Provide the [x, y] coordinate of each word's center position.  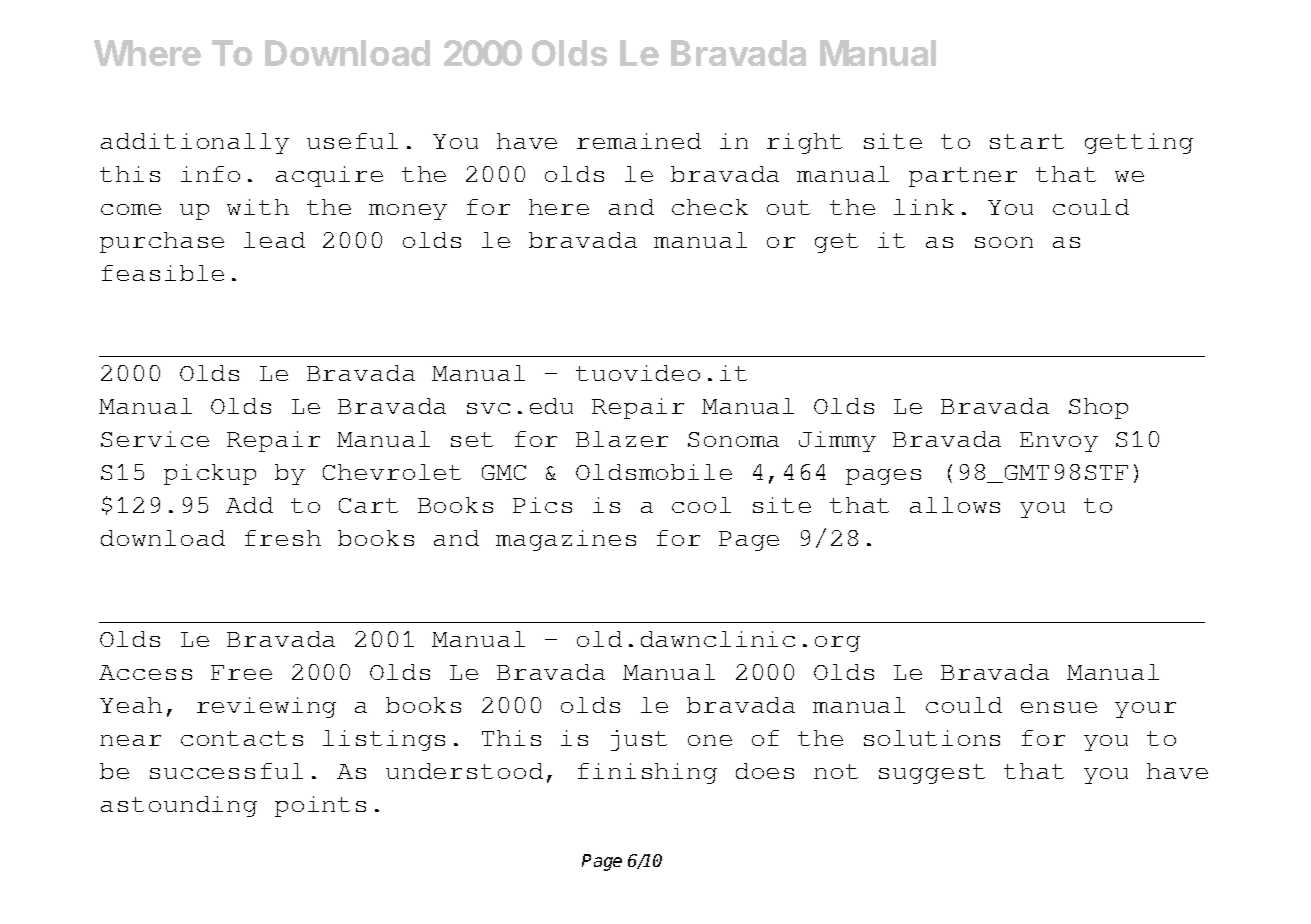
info [210, 174]
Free [241, 672]
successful [226, 771]
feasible [163, 273]
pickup [210, 474]
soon [1004, 242]
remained [639, 141]
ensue [1059, 707]
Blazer [622, 439]
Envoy [1059, 442]
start [1027, 141]
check [710, 207]
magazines [566, 540]
